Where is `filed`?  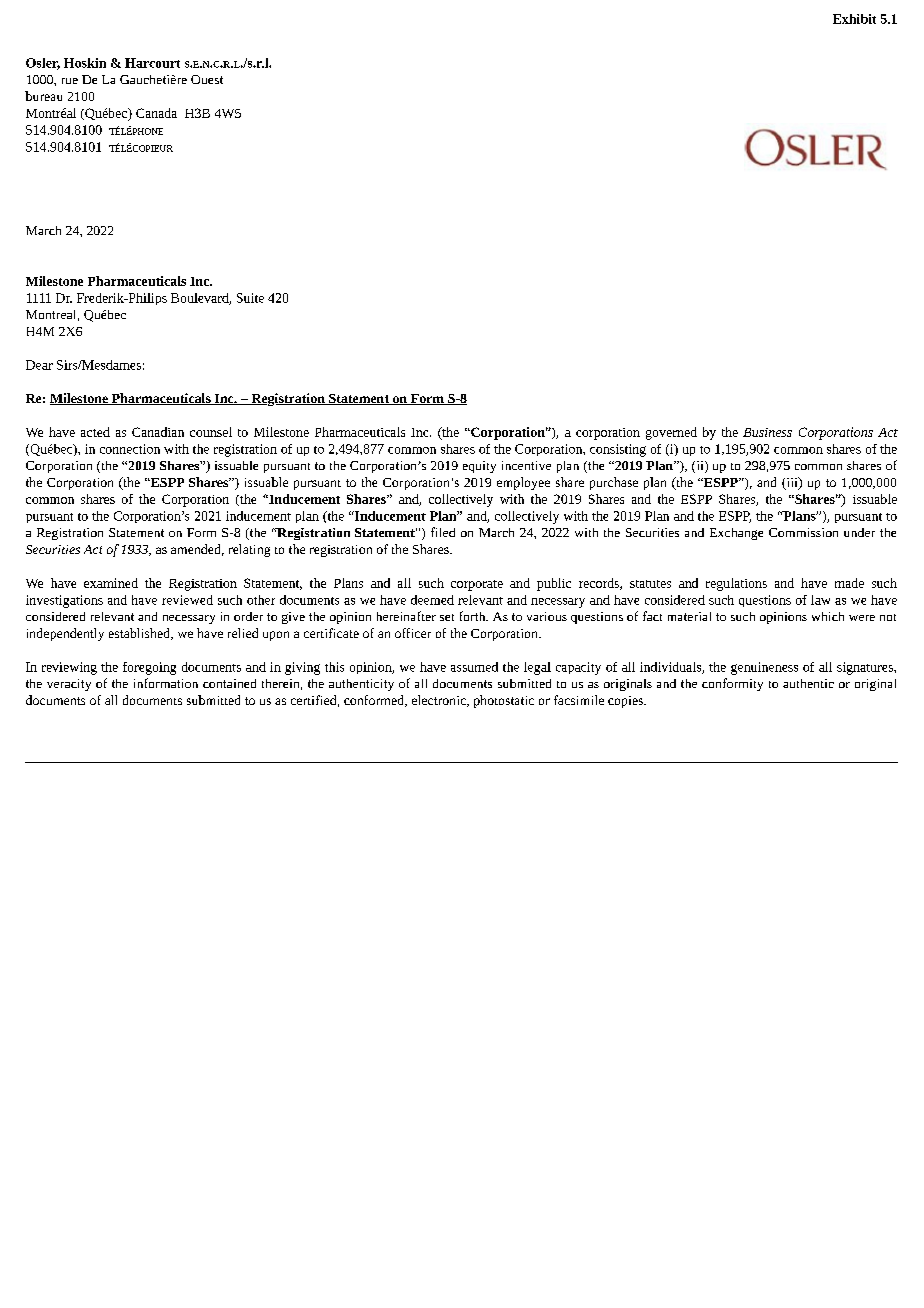 filed is located at coordinates (443, 532).
